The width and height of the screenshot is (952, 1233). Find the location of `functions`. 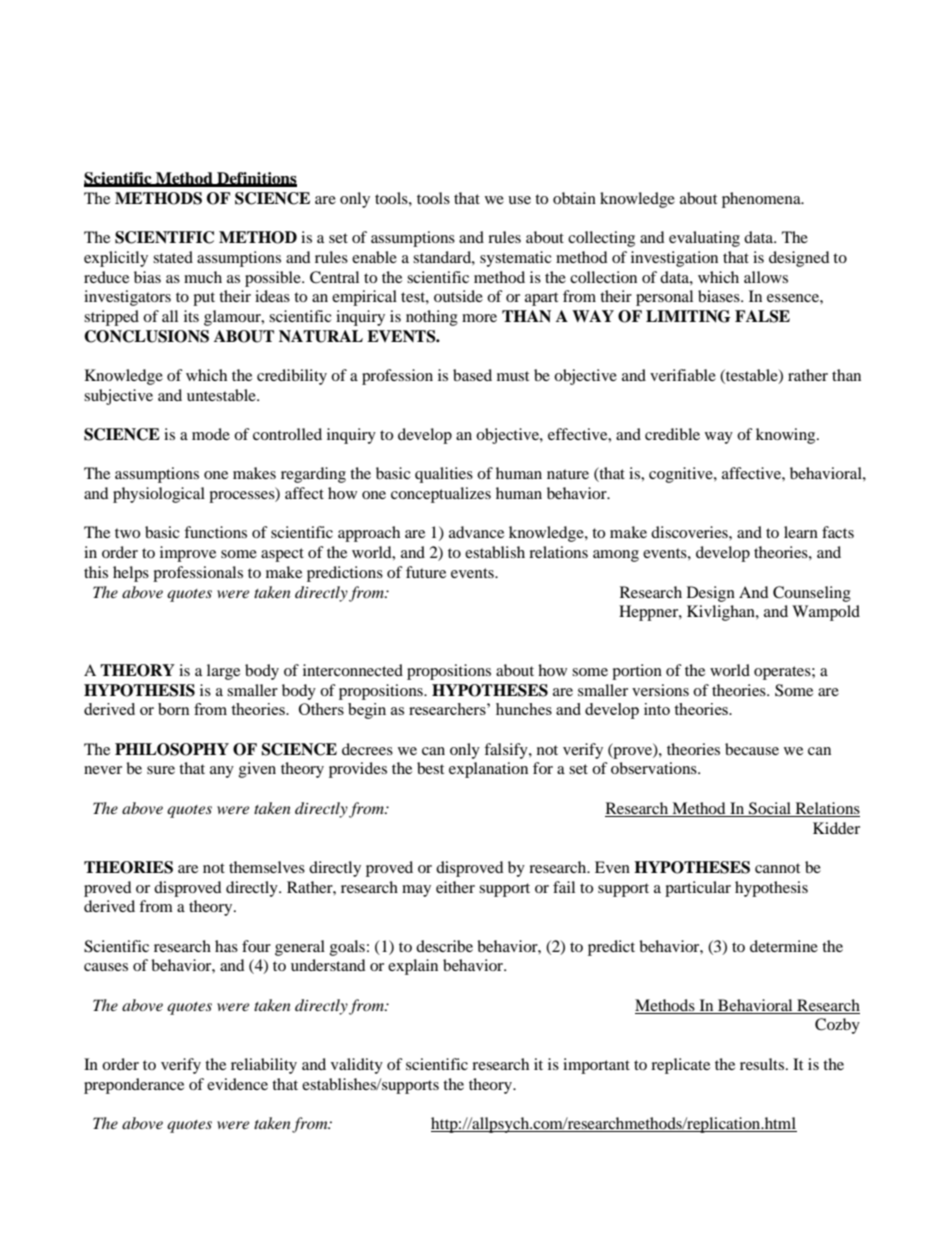

functions is located at coordinates (215, 532).
